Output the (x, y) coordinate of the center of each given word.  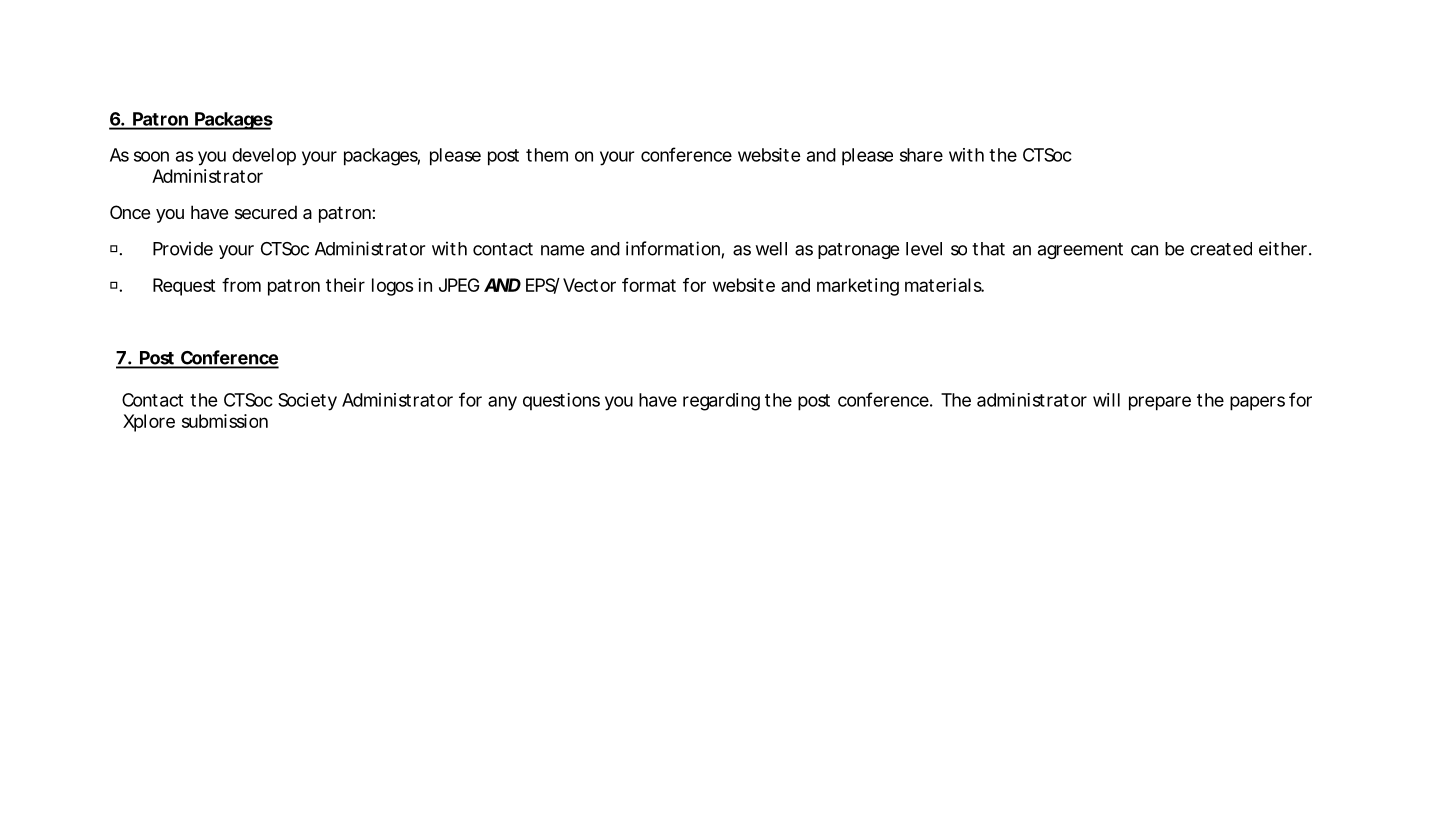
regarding (721, 402)
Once (130, 212)
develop (264, 156)
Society (307, 402)
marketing (858, 287)
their (345, 285)
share (921, 155)
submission (225, 421)
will (1106, 400)
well (771, 249)
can (1144, 250)
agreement (1080, 251)
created (1221, 249)
